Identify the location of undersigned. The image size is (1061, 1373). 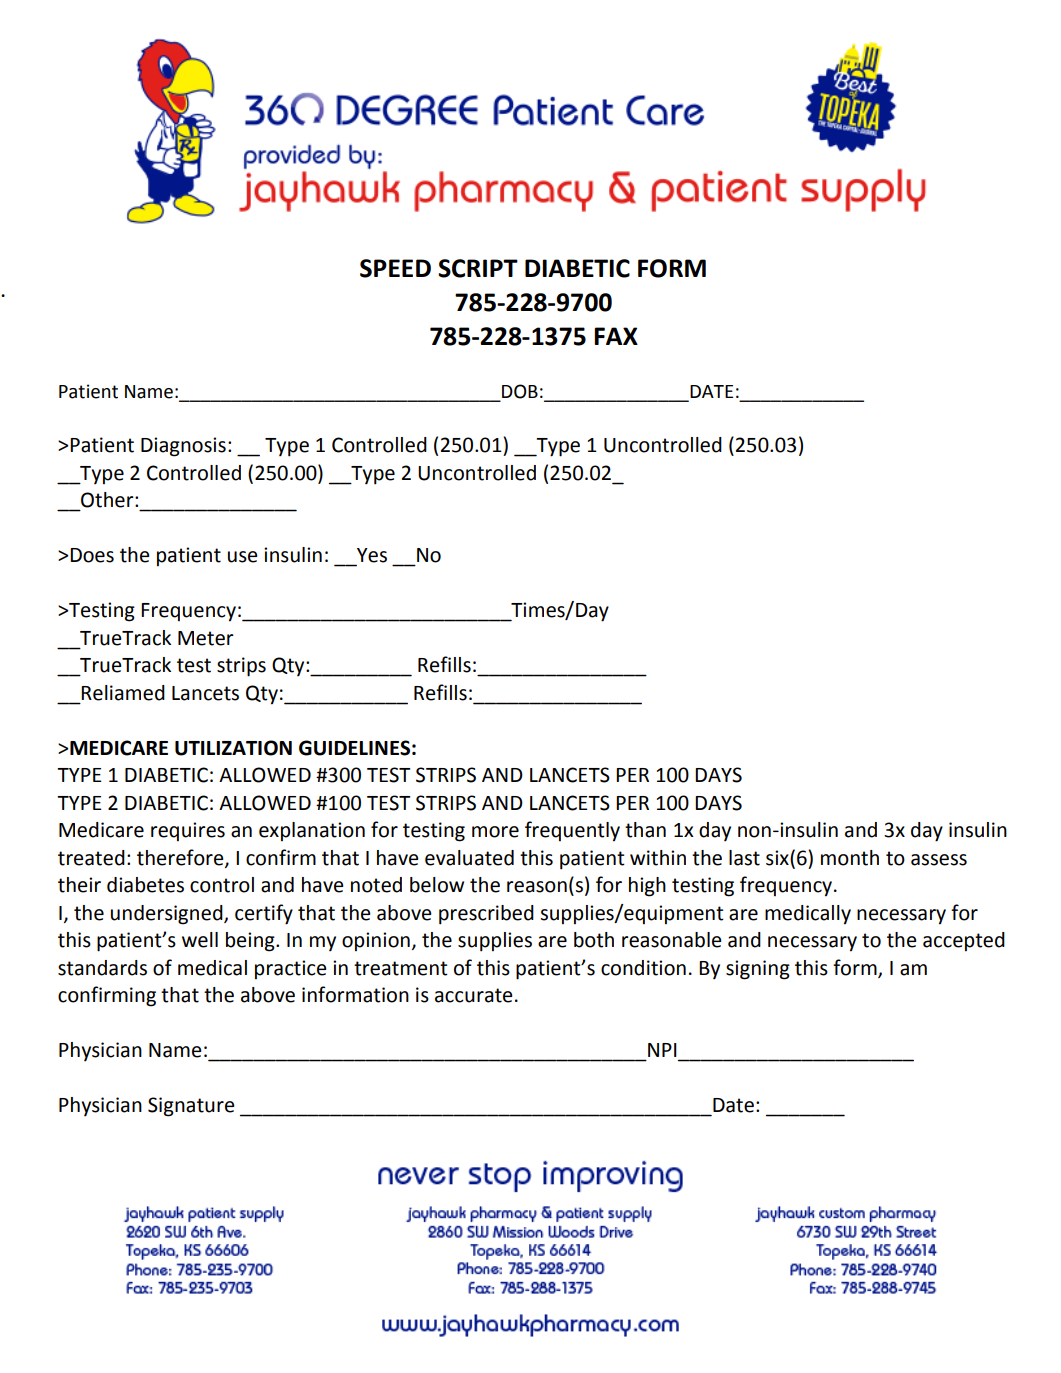
(168, 915).
